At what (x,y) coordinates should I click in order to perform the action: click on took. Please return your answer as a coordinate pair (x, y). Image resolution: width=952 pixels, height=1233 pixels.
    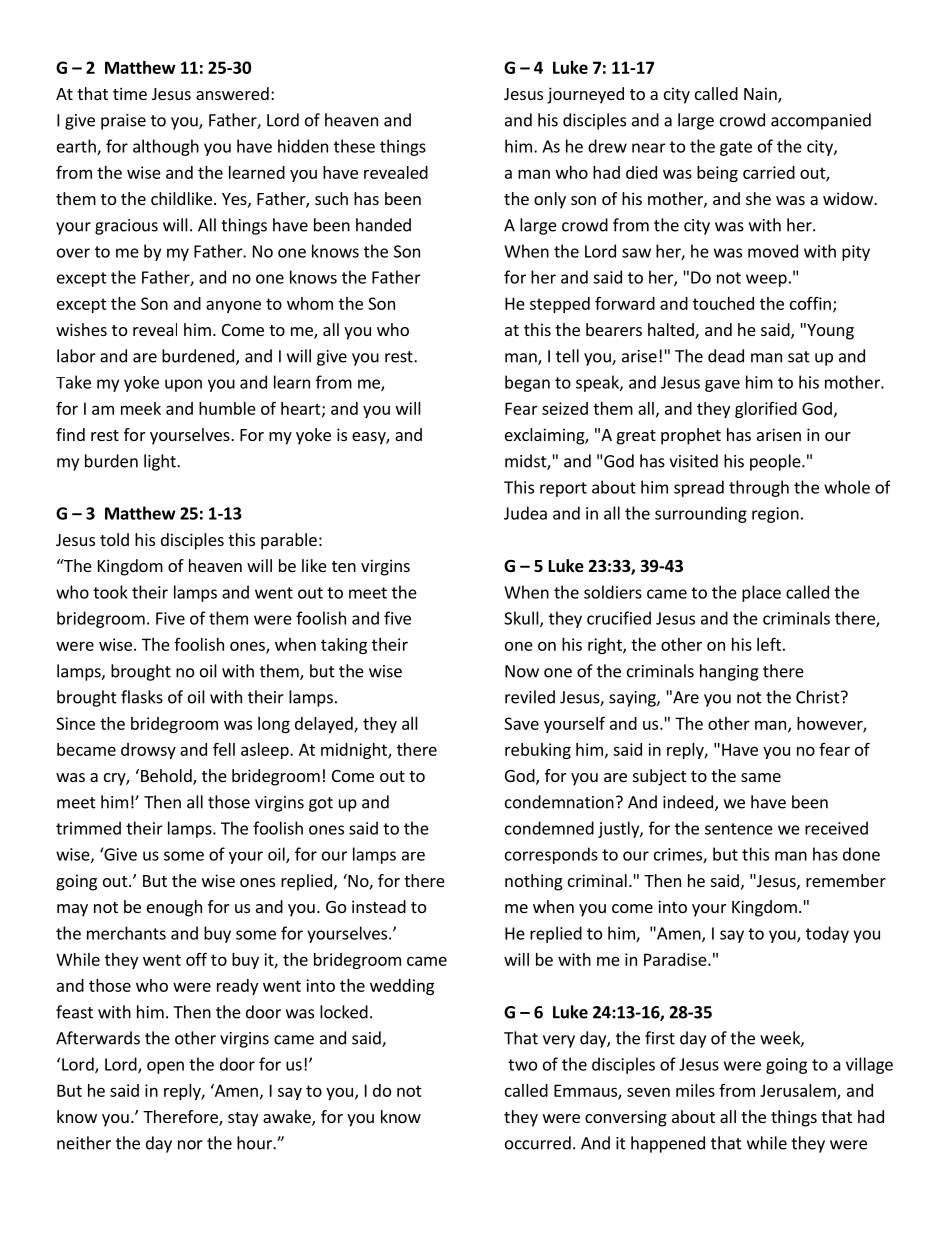
    Looking at the image, I should click on (110, 592).
